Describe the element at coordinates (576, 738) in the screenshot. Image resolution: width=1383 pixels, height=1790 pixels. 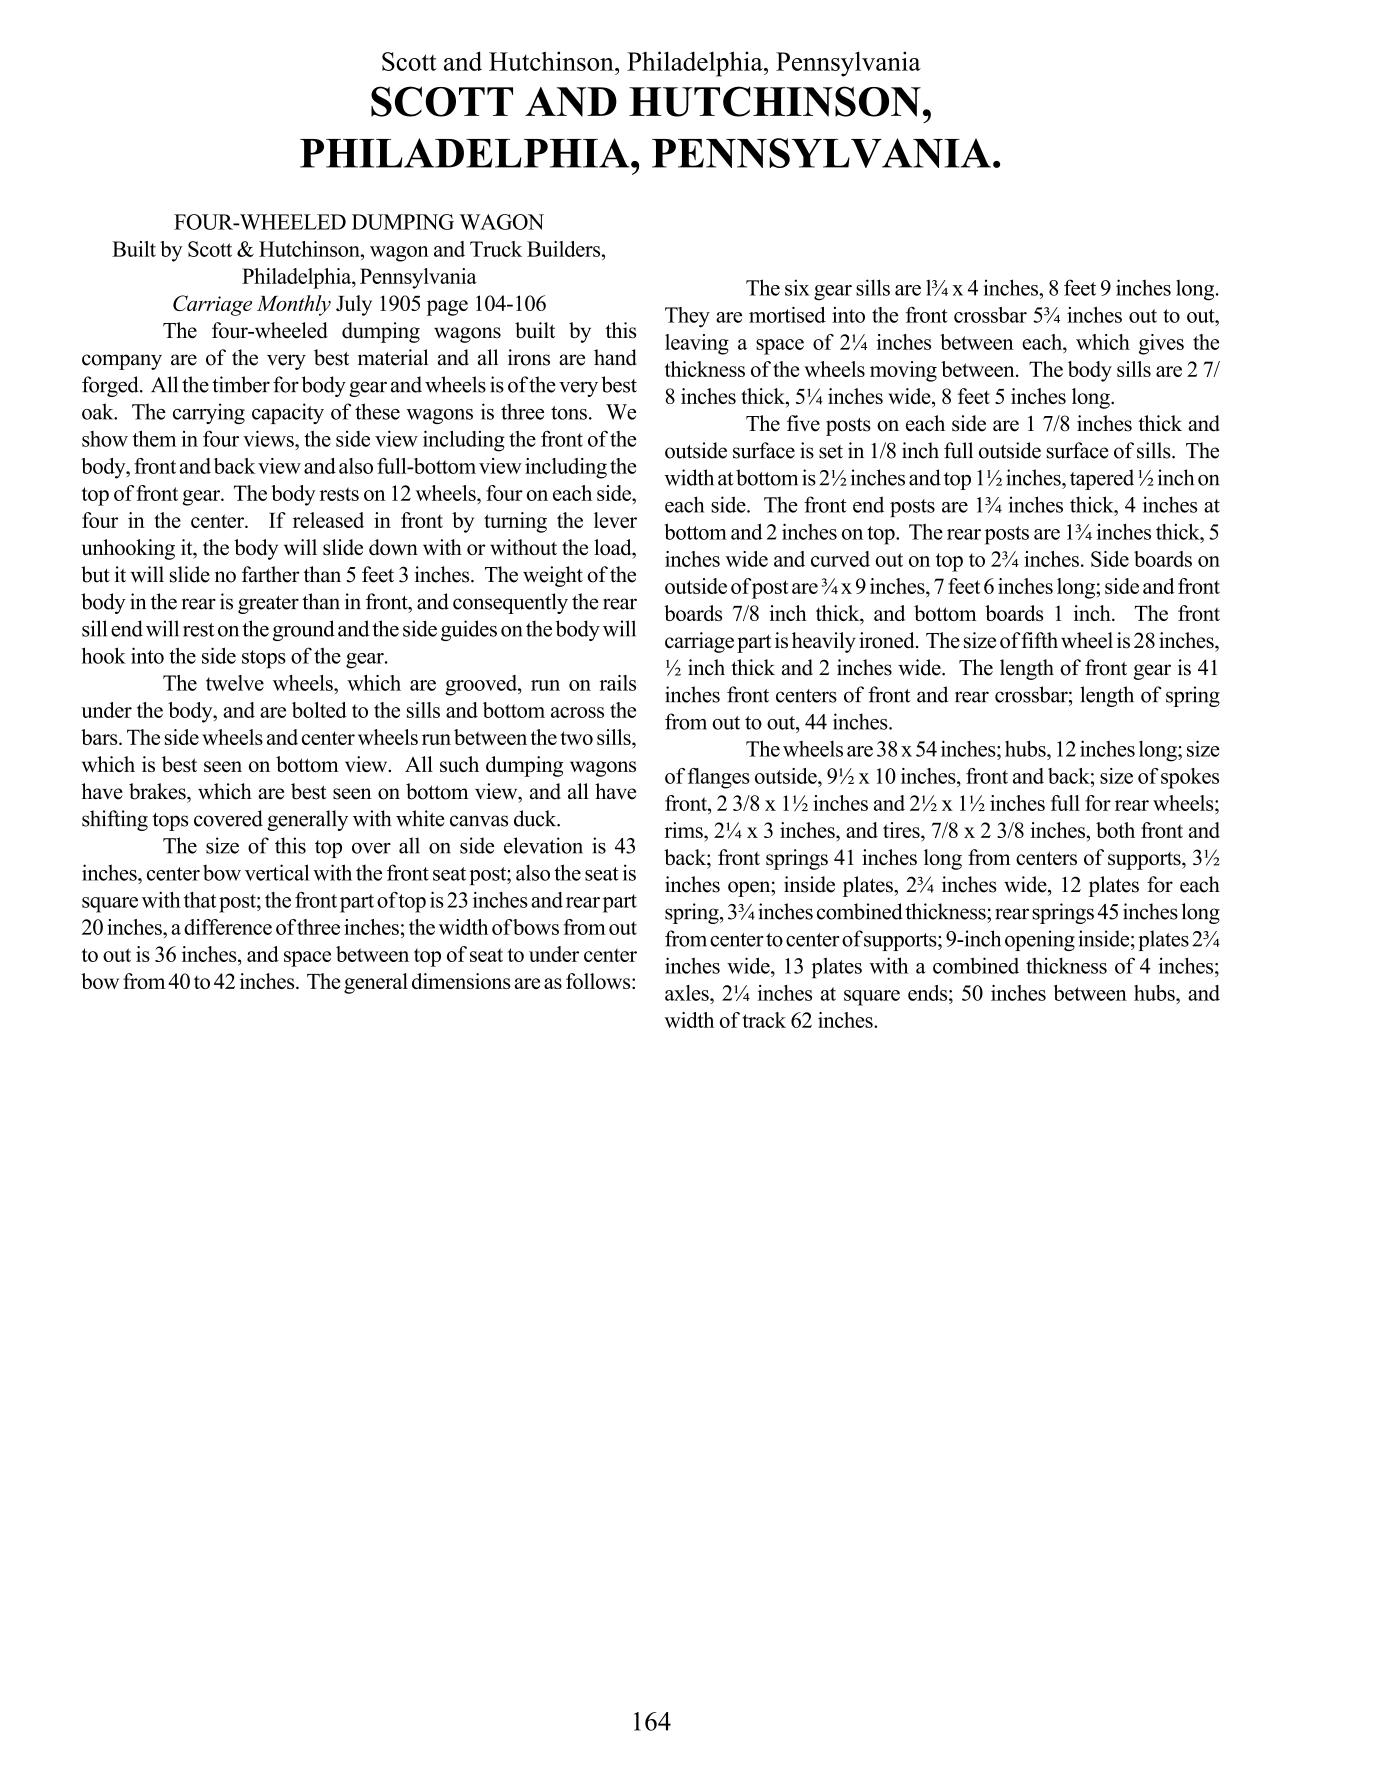
I see `two` at that location.
